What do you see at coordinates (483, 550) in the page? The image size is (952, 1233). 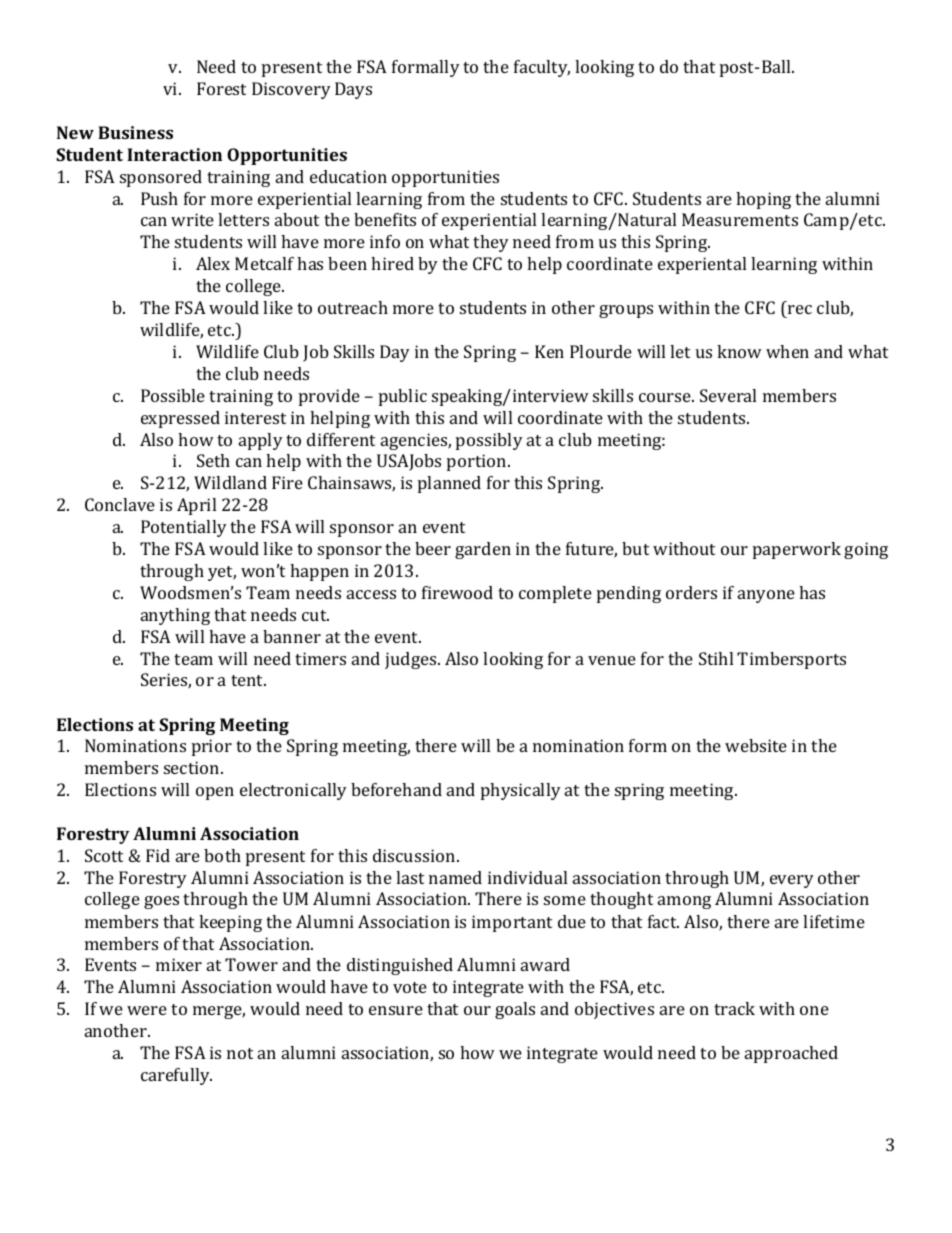 I see `garden` at bounding box center [483, 550].
